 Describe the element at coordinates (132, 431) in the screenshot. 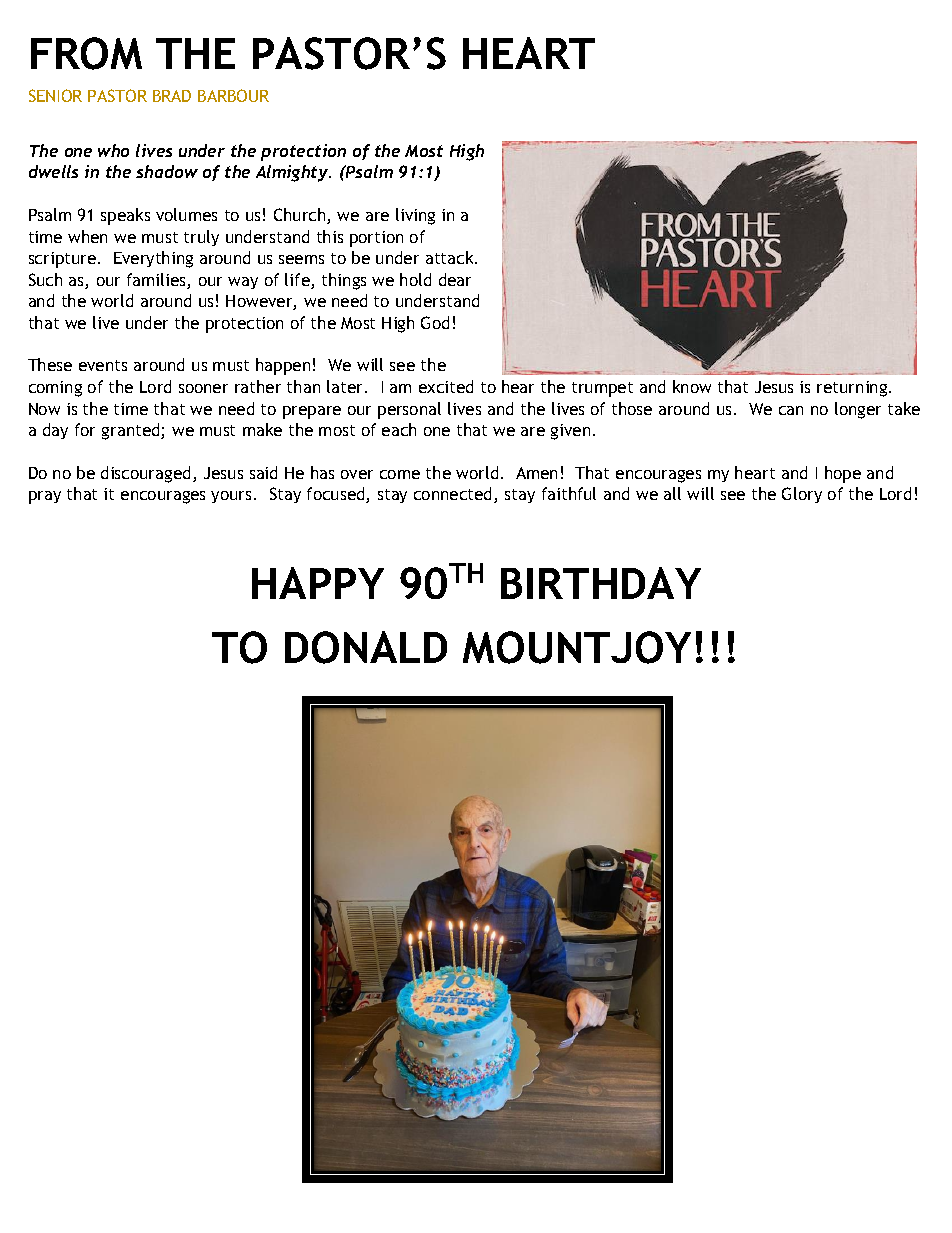

I see `granted` at that location.
